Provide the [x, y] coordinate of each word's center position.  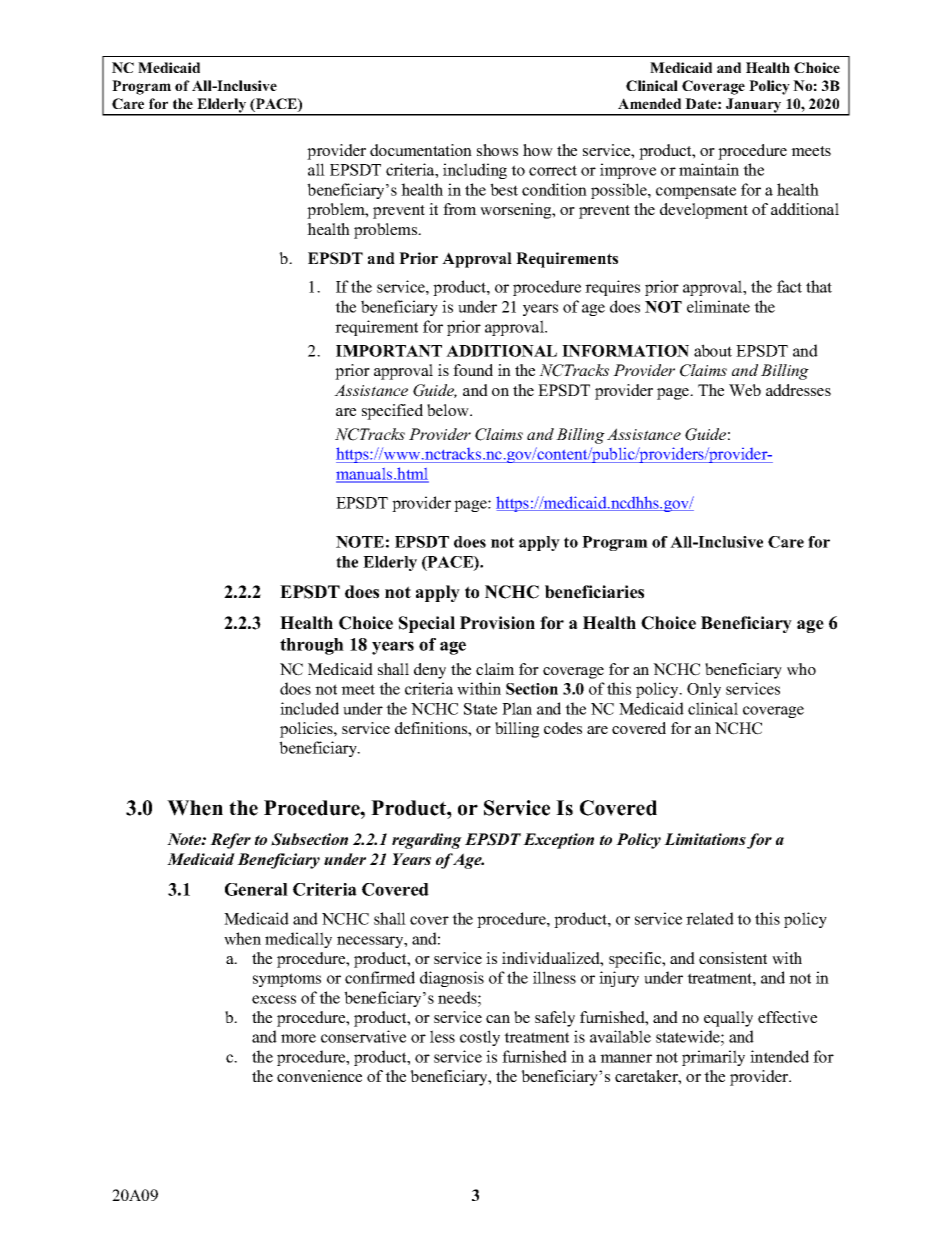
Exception [558, 841]
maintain [709, 169]
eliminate [718, 306]
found [473, 370]
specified [392, 412]
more [298, 1038]
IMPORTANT [389, 351]
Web [745, 390]
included [309, 708]
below [449, 410]
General [256, 889]
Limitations [705, 839]
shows [497, 150]
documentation [421, 150]
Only [704, 690]
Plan [517, 708]
